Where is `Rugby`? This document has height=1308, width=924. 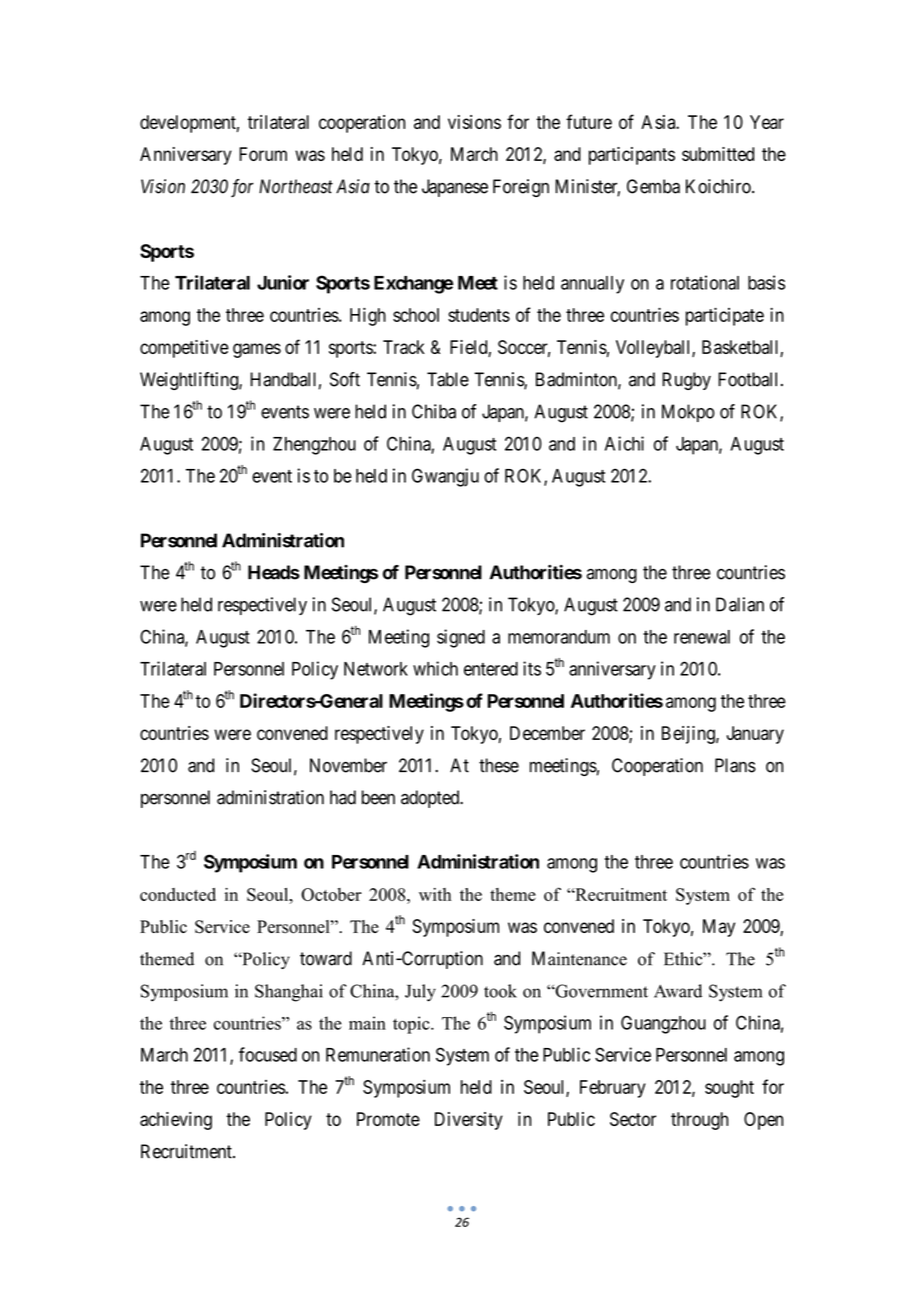 Rugby is located at coordinates (686, 381).
